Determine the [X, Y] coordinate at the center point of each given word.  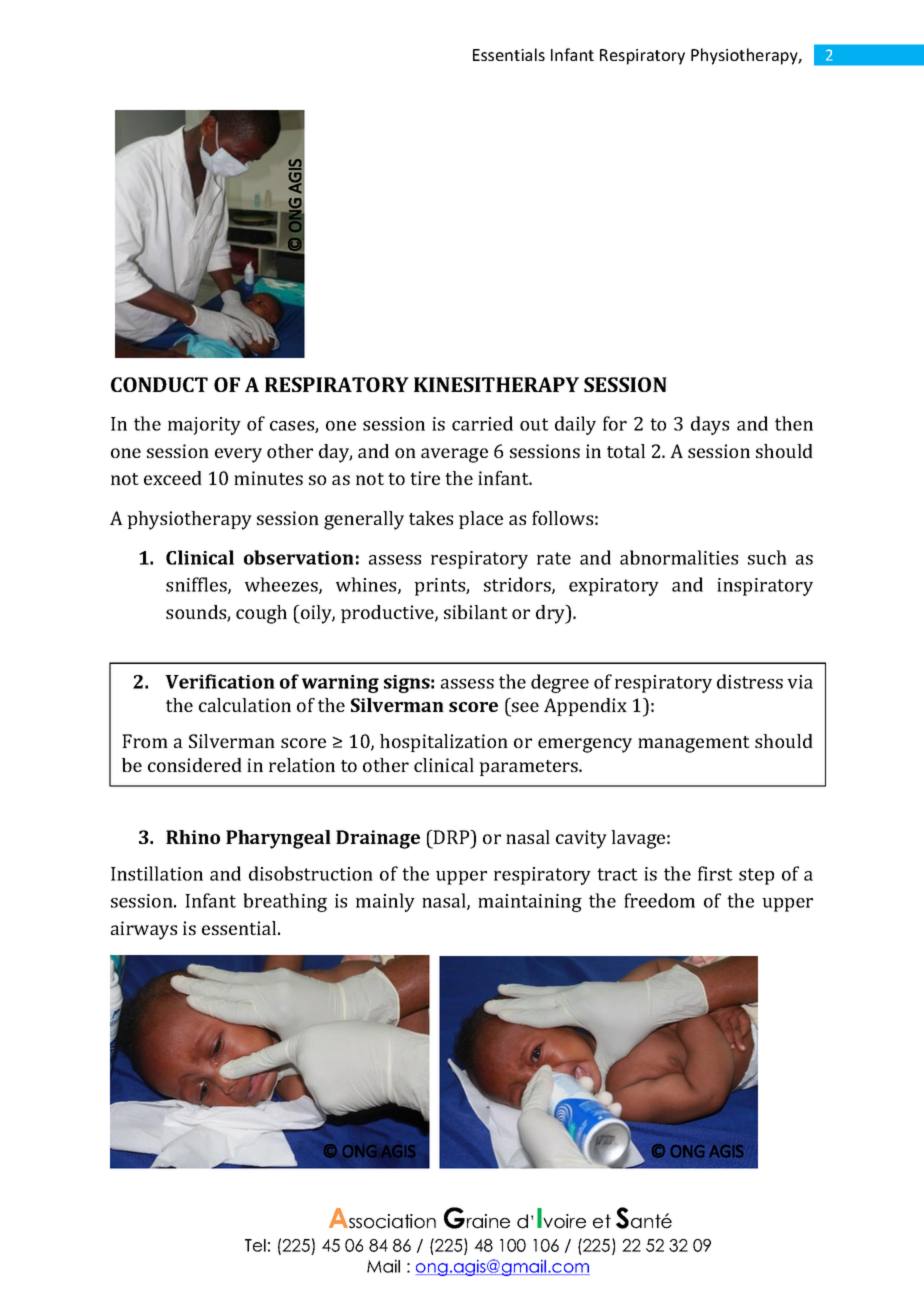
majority [204, 426]
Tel [255, 1245]
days [710, 425]
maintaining [530, 903]
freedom [659, 900]
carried [482, 423]
